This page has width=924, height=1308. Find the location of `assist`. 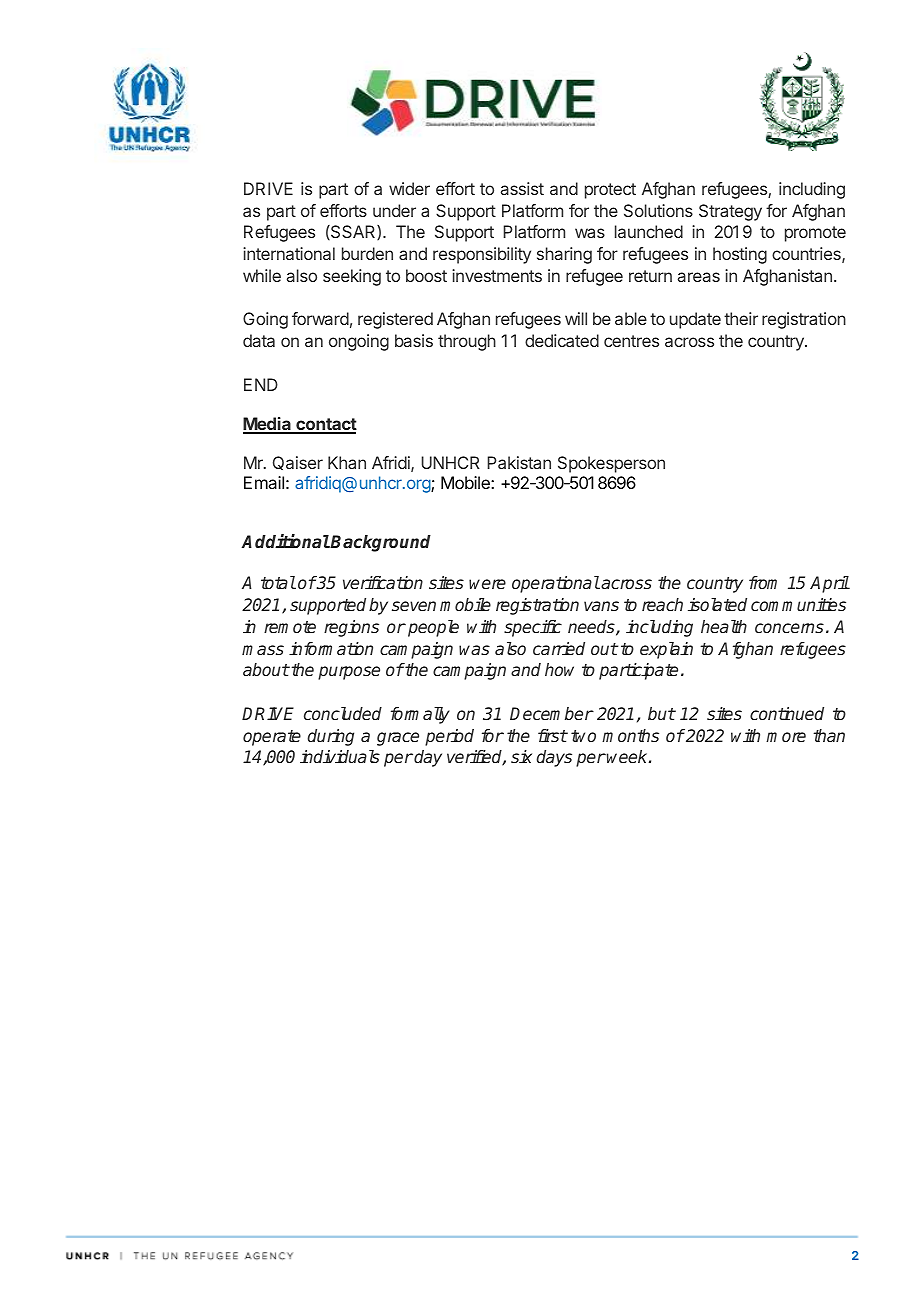

assist is located at coordinates (522, 188).
